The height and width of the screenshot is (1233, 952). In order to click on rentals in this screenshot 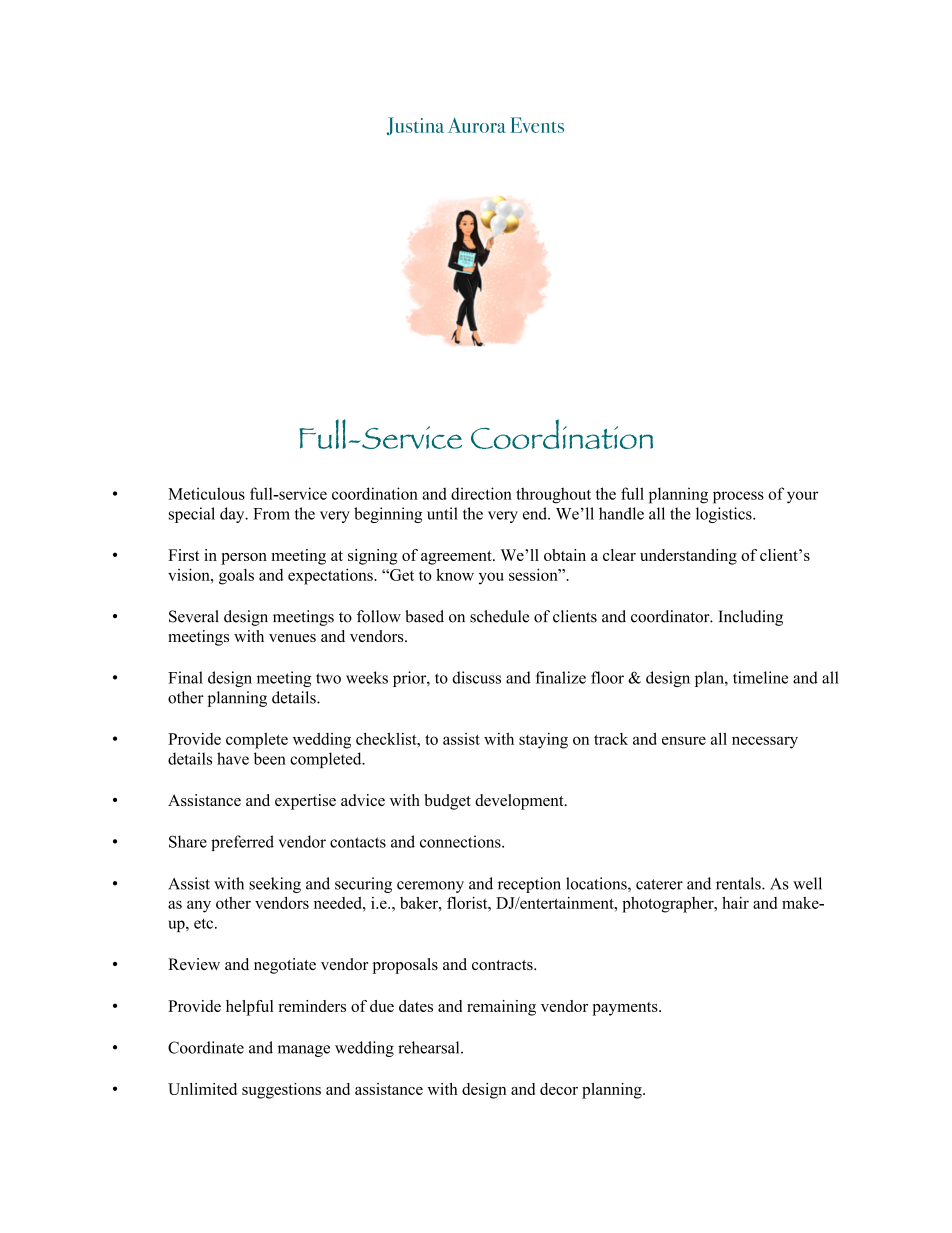, I will do `click(739, 883)`.
